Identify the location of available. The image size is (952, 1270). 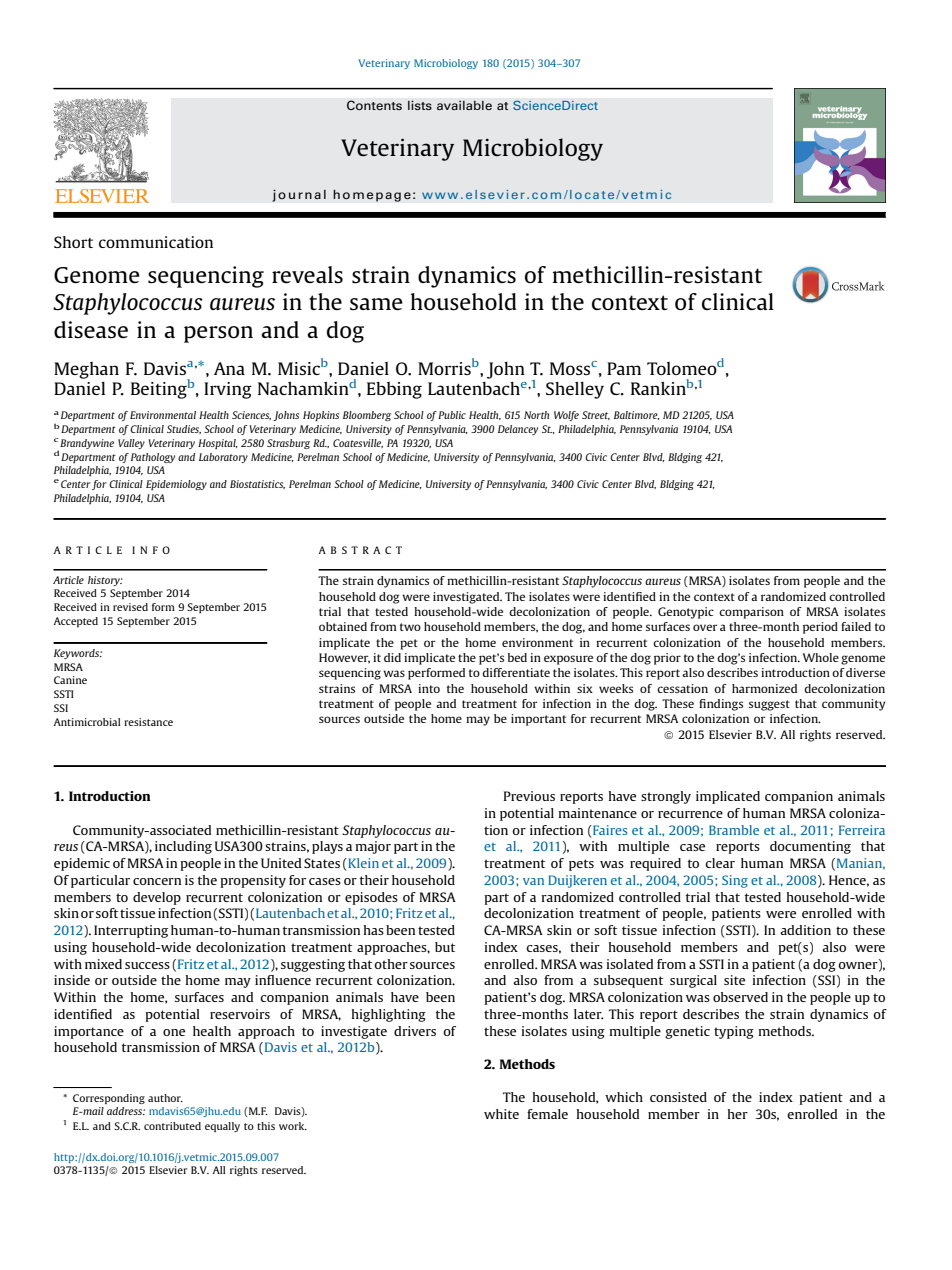
(464, 105).
